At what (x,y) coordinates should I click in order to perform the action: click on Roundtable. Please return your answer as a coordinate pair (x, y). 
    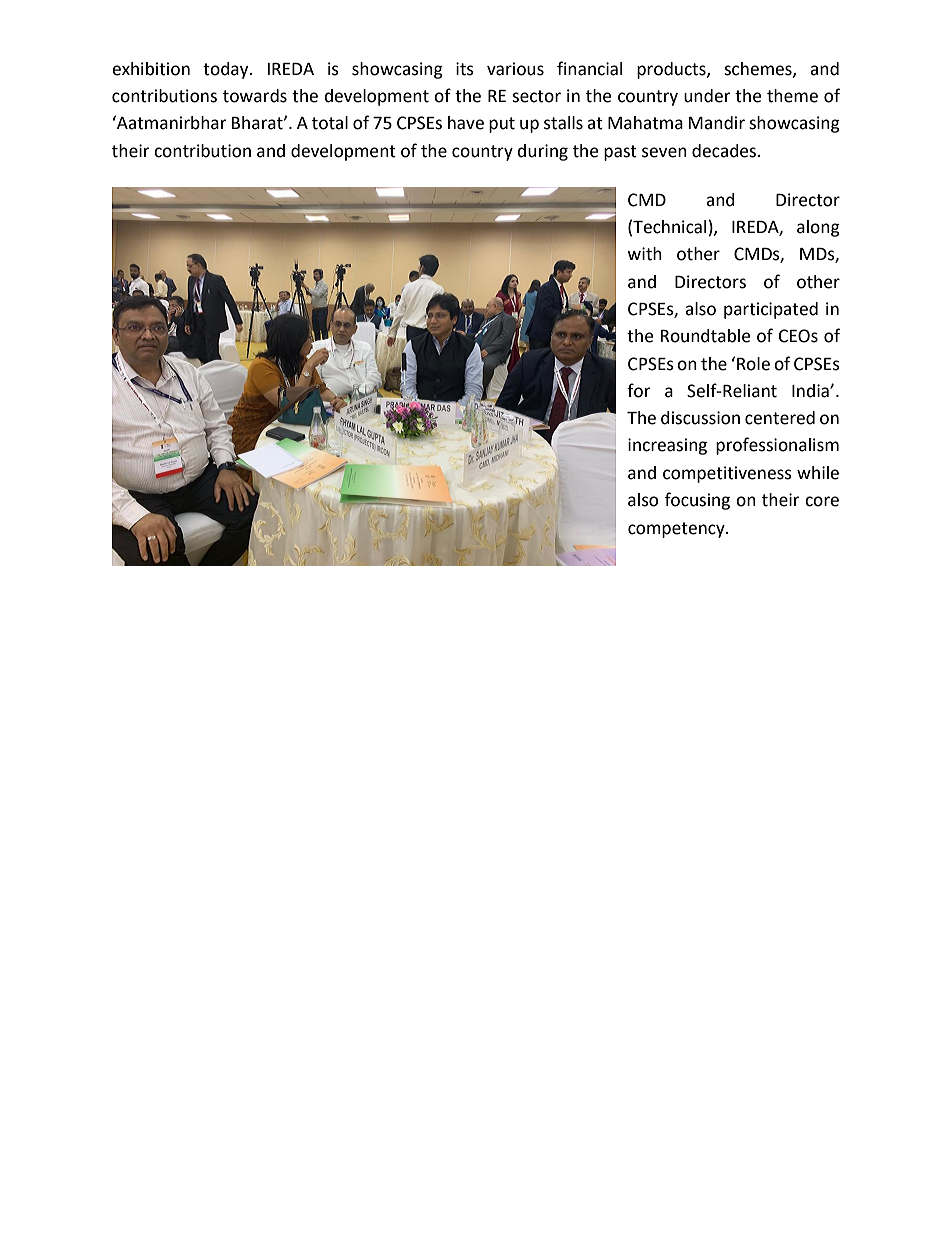
    Looking at the image, I should click on (705, 336).
